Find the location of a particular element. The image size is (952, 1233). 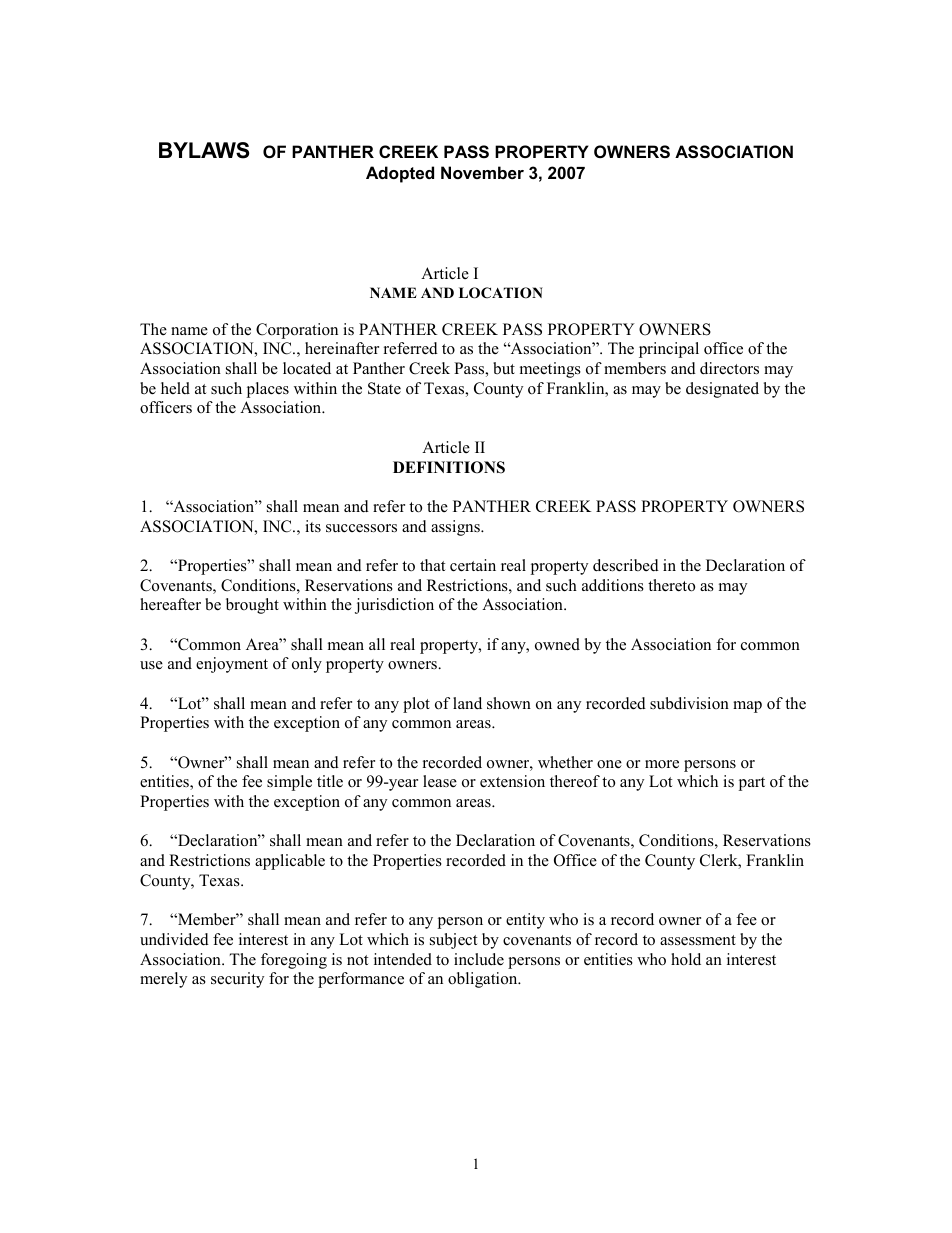

lease is located at coordinates (440, 781).
